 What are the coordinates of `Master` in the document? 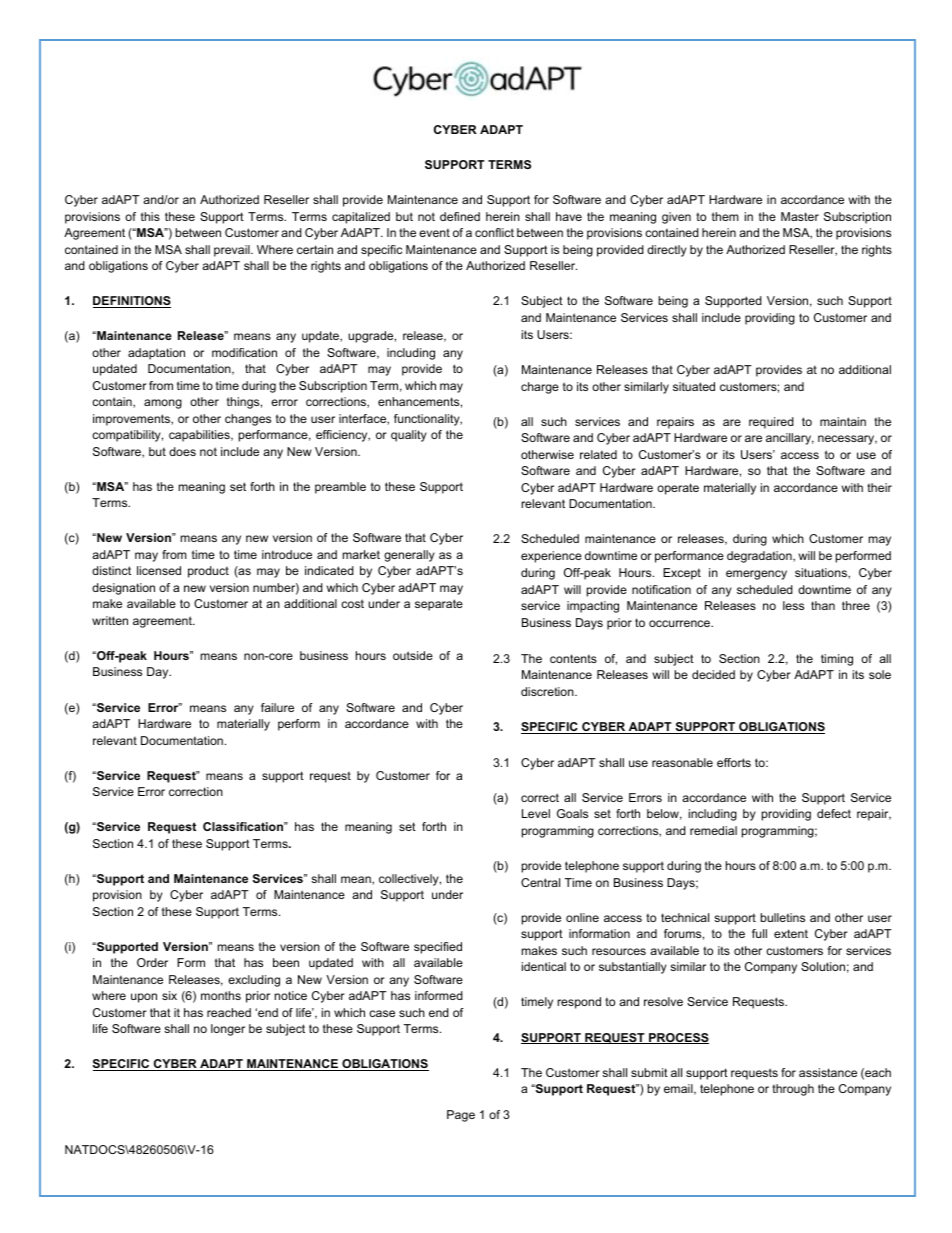 It's located at (800, 216).
